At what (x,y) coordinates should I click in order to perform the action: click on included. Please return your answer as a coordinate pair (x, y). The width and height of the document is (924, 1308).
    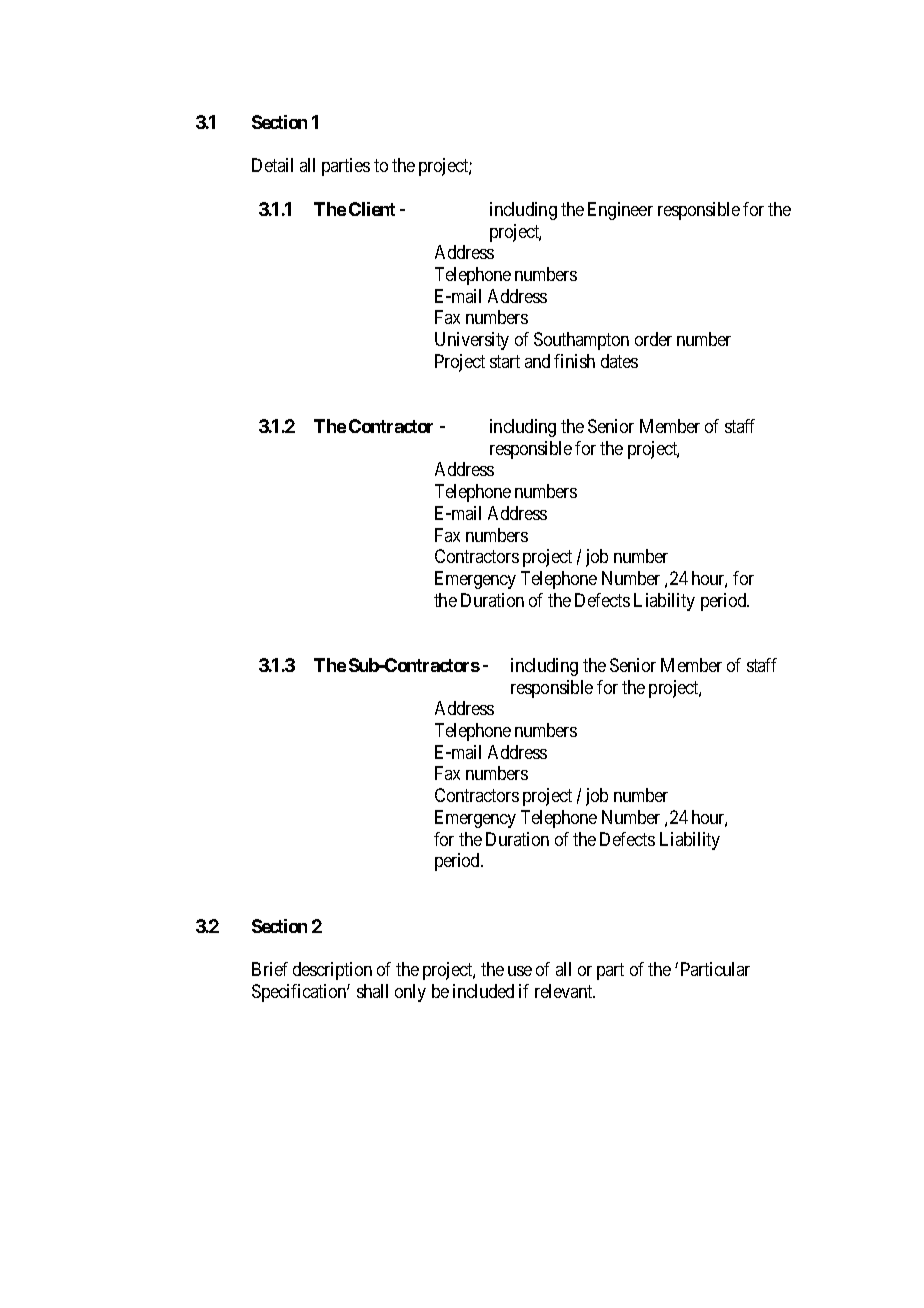
    Looking at the image, I should click on (483, 991).
